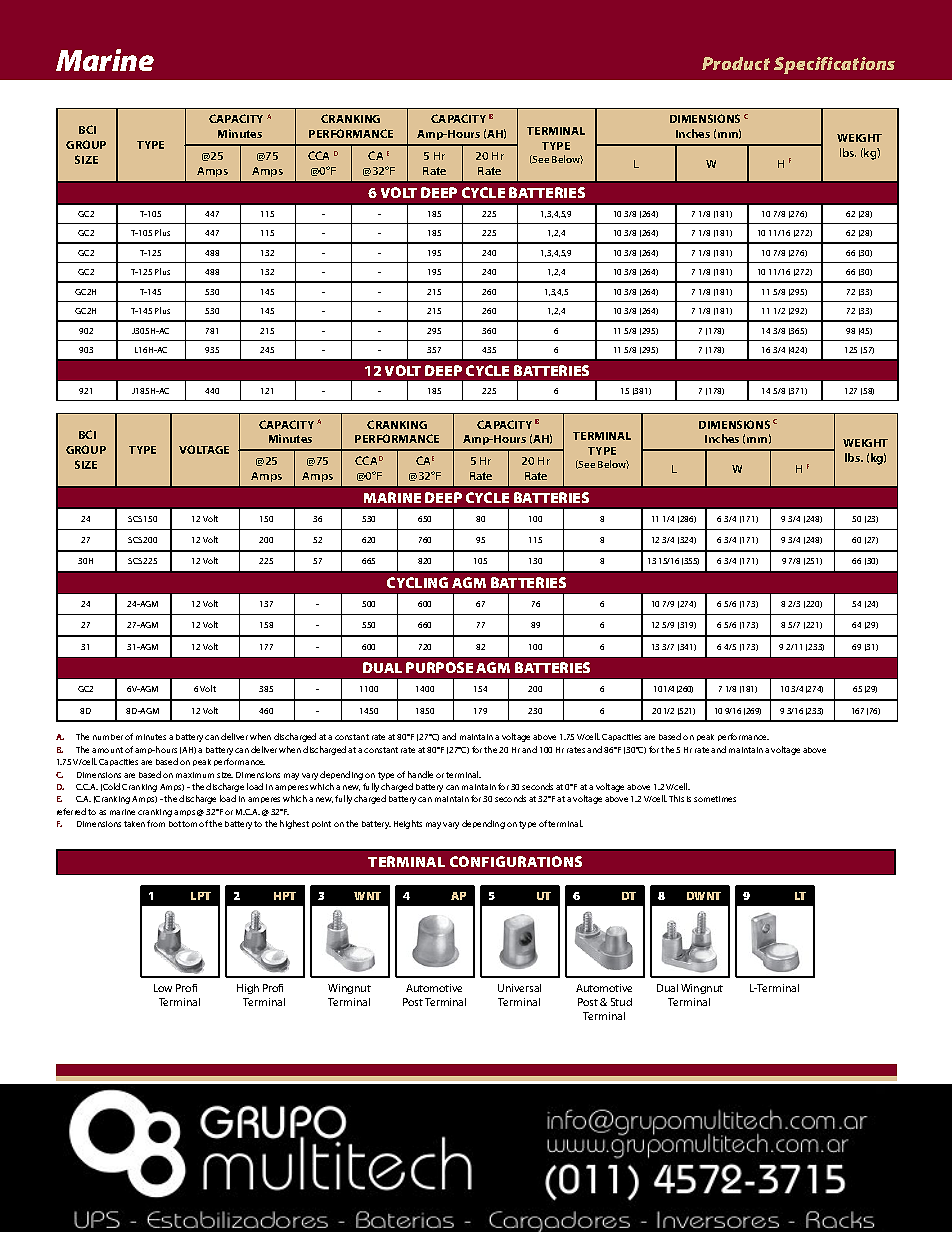 Image resolution: width=952 pixels, height=1233 pixels. Describe the element at coordinates (736, 63) in the page. I see `Product` at that location.
